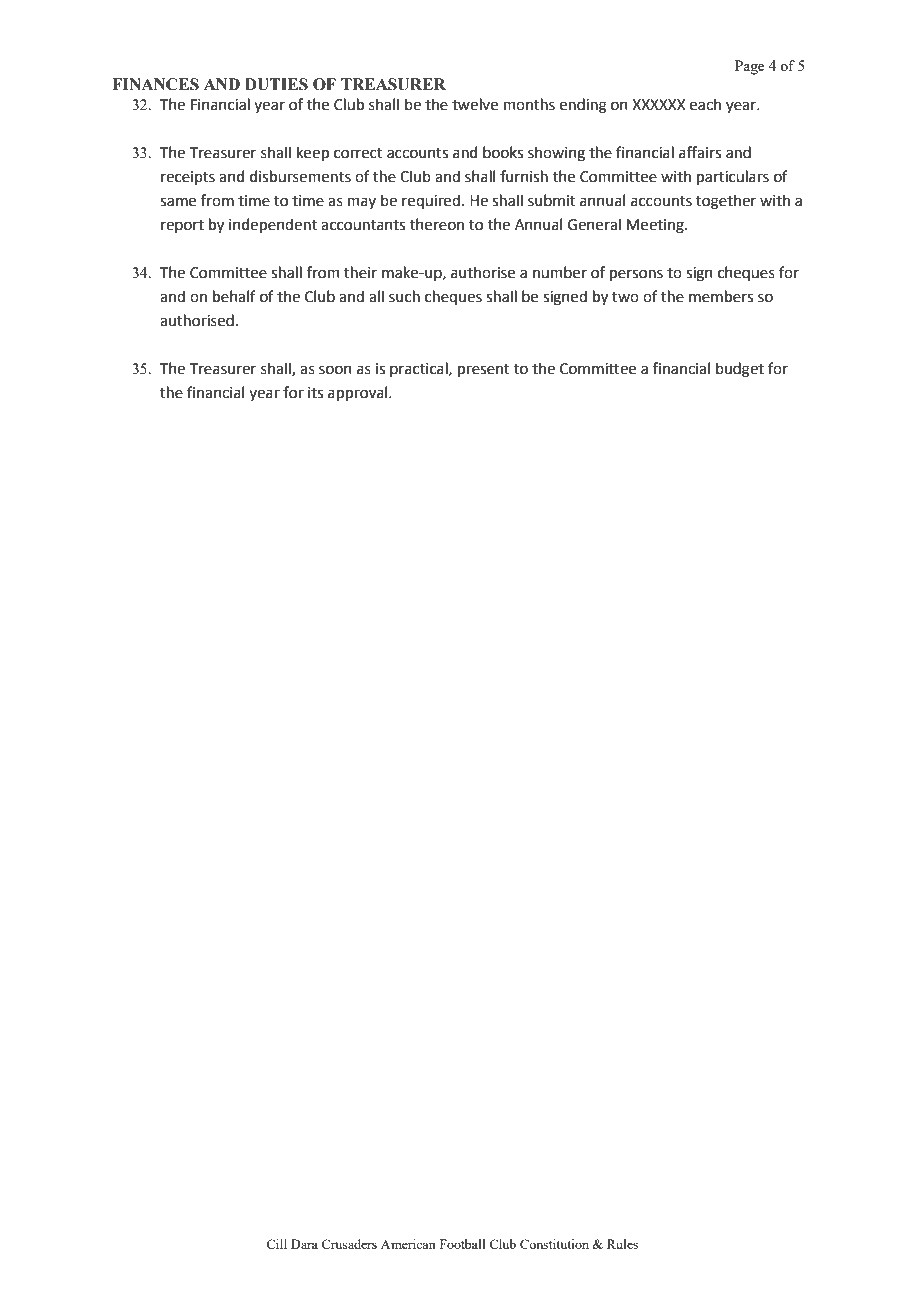 Image resolution: width=924 pixels, height=1308 pixels. What do you see at coordinates (740, 370) in the screenshot?
I see `budget` at bounding box center [740, 370].
